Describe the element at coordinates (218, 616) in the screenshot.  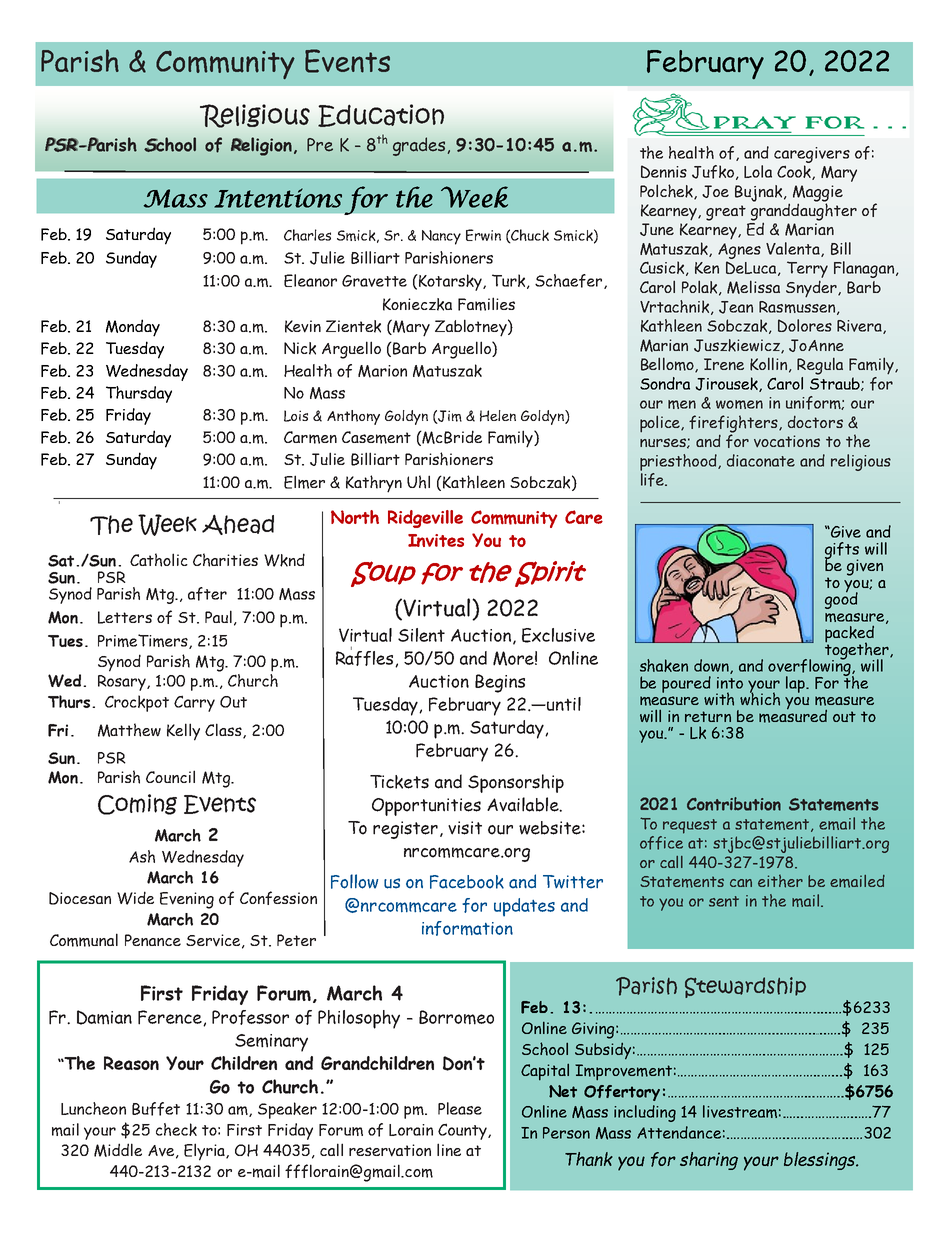
I see `Paul` at that location.
